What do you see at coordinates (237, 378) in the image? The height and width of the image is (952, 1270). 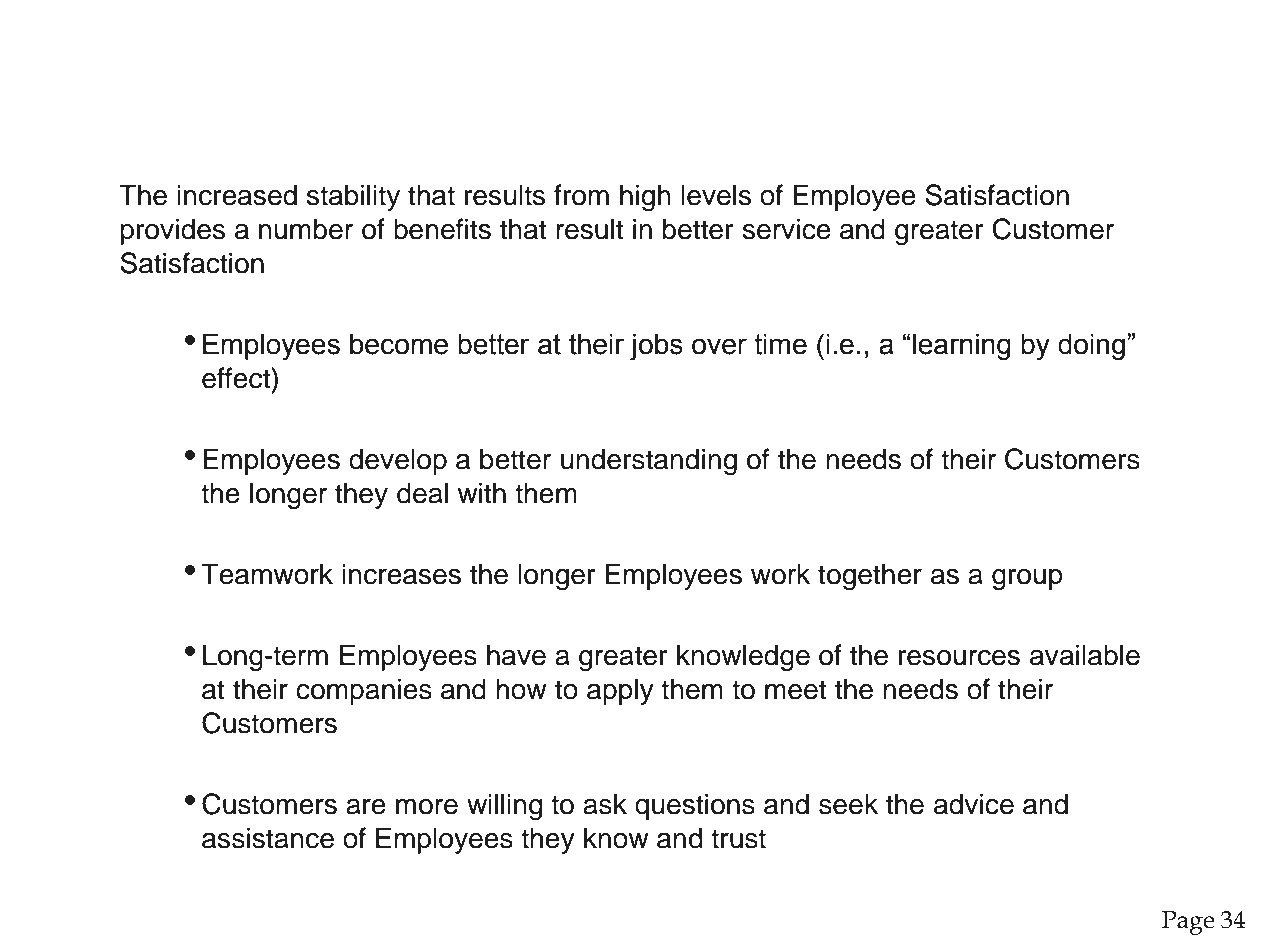 I see `effect` at bounding box center [237, 378].
